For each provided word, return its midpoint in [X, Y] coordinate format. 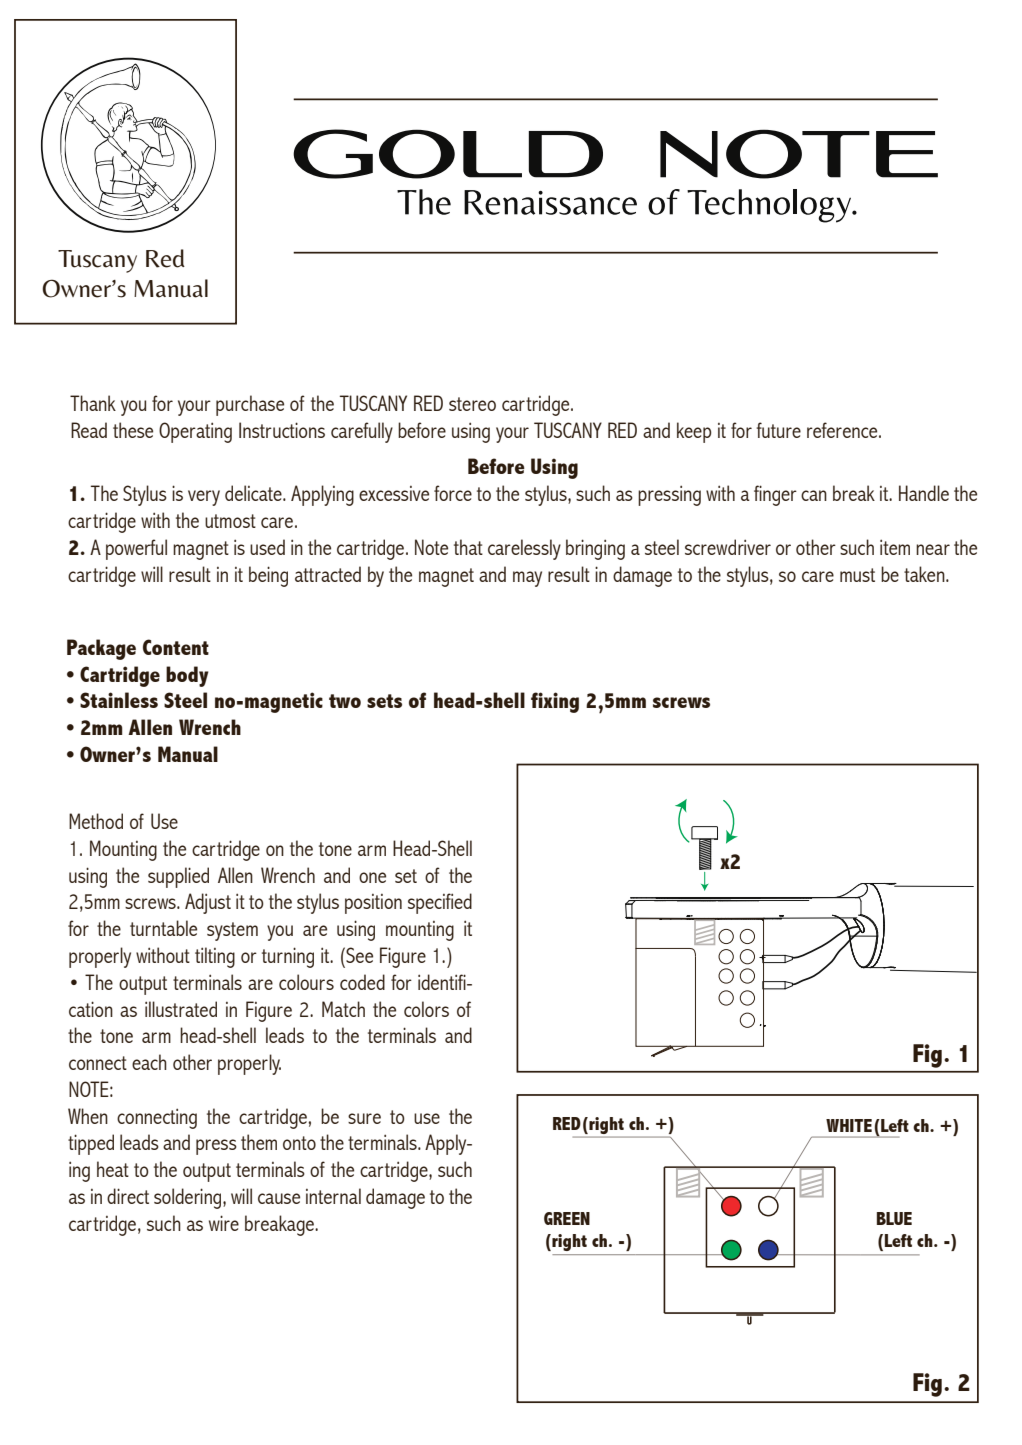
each [149, 1062]
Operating [195, 432]
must [857, 575]
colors [426, 1009]
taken [925, 574]
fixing [555, 702]
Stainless [119, 700]
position [373, 904]
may [527, 579]
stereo [472, 404]
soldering [189, 1198]
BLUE [894, 1218]
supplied [178, 877]
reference [843, 430]
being [268, 576]
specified [440, 903]
